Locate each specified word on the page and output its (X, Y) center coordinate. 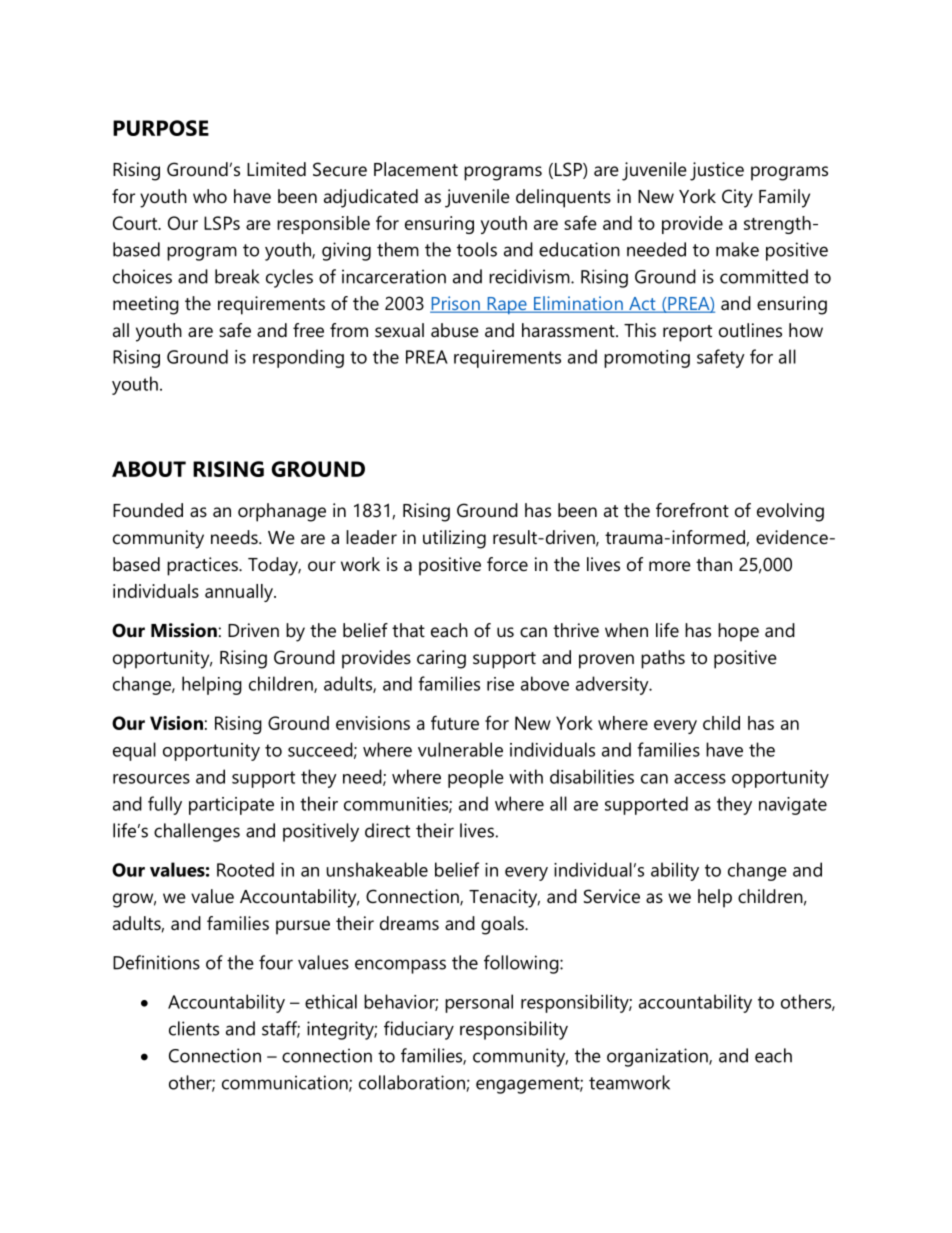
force (507, 564)
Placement (416, 169)
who (210, 196)
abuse (455, 330)
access (700, 779)
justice (717, 171)
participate (231, 806)
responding (298, 358)
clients (194, 1028)
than (714, 564)
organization (658, 1057)
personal (479, 1003)
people (476, 778)
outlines (750, 330)
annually (240, 593)
